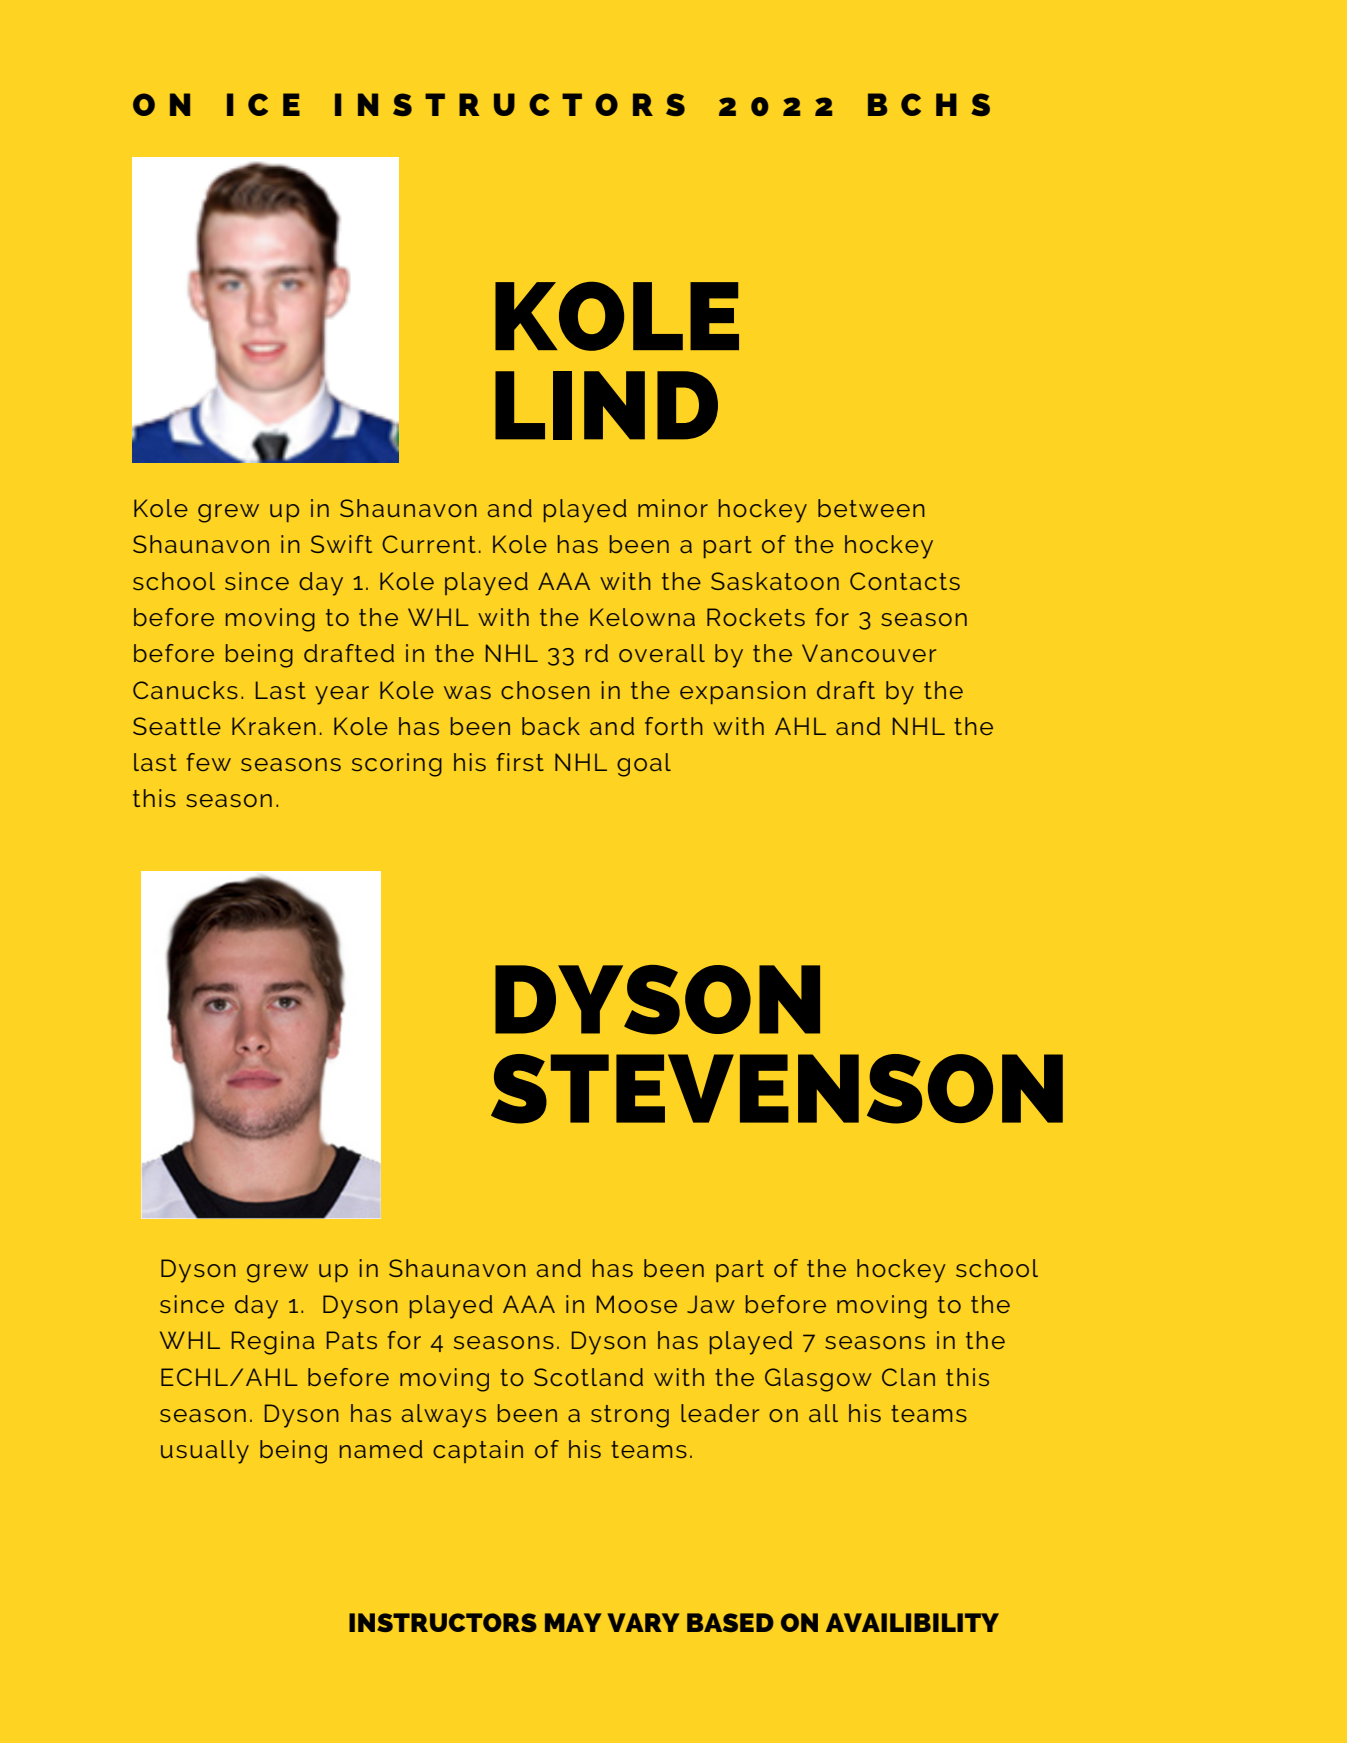  I want to click on expansion, so click(743, 692).
